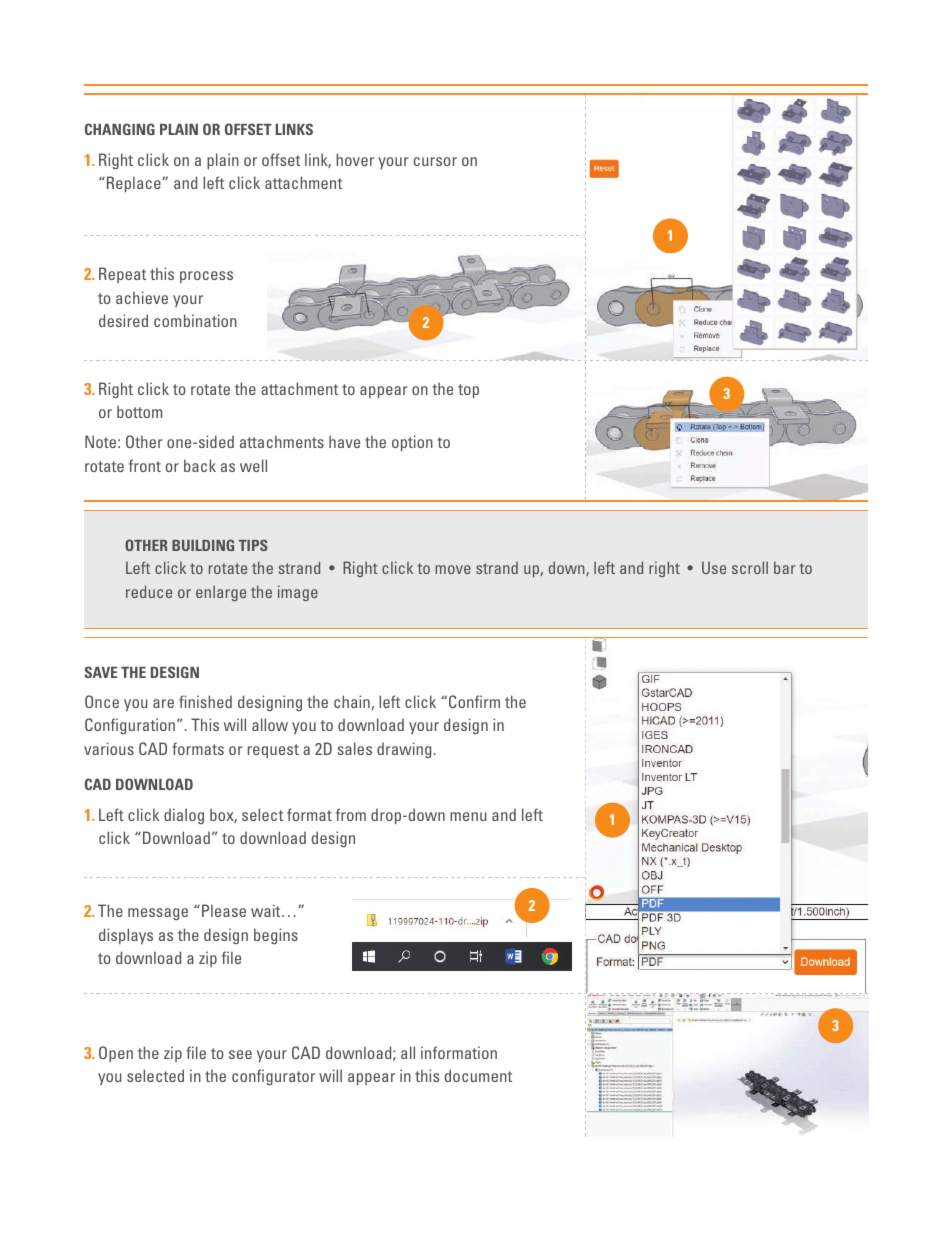 The image size is (952, 1233). What do you see at coordinates (133, 184) in the screenshot?
I see `Replace` at bounding box center [133, 184].
